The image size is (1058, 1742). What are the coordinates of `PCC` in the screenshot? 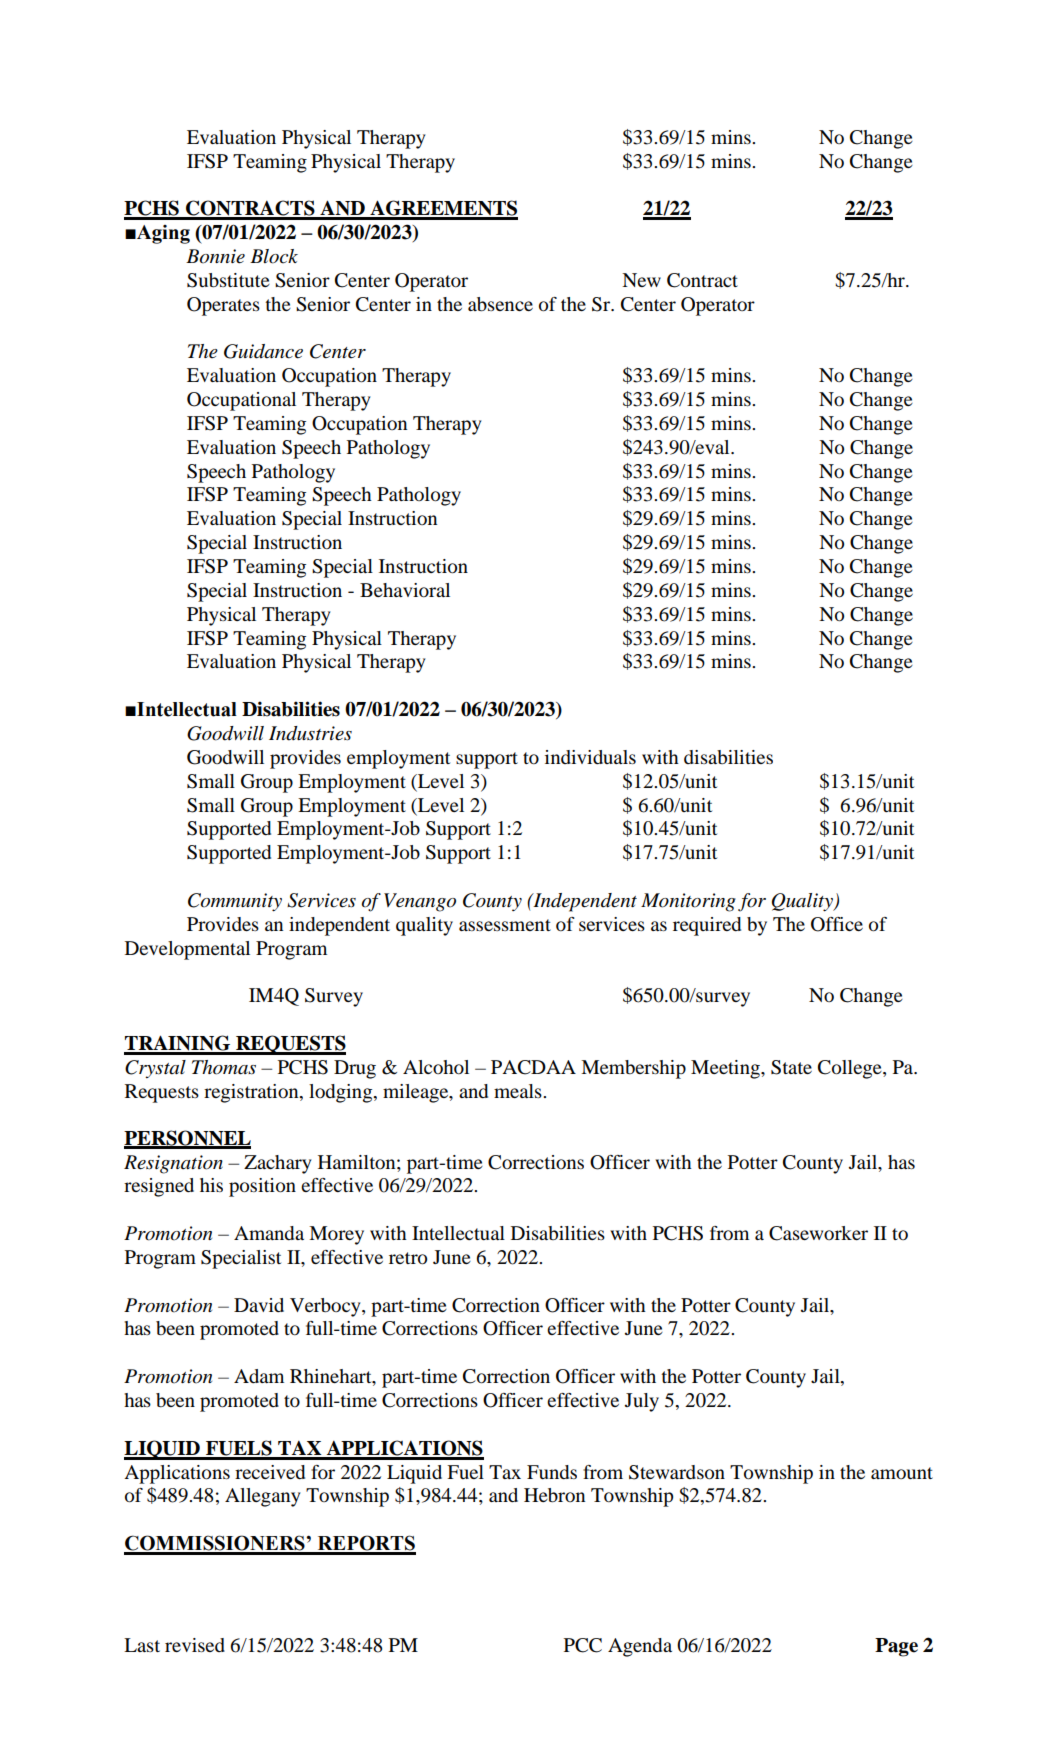 It's located at (583, 1645).
